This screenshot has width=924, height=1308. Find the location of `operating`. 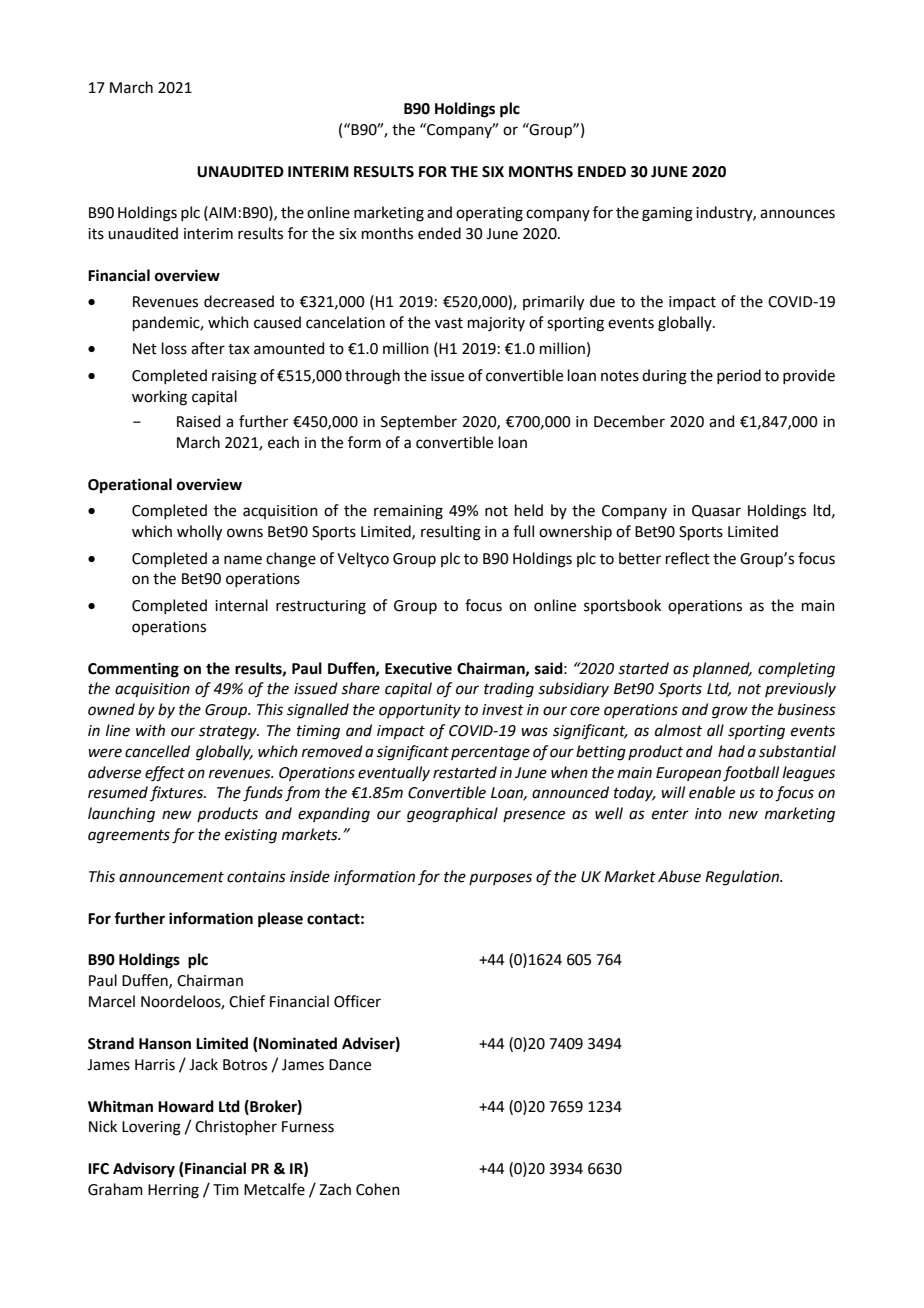

operating is located at coordinates (489, 214).
